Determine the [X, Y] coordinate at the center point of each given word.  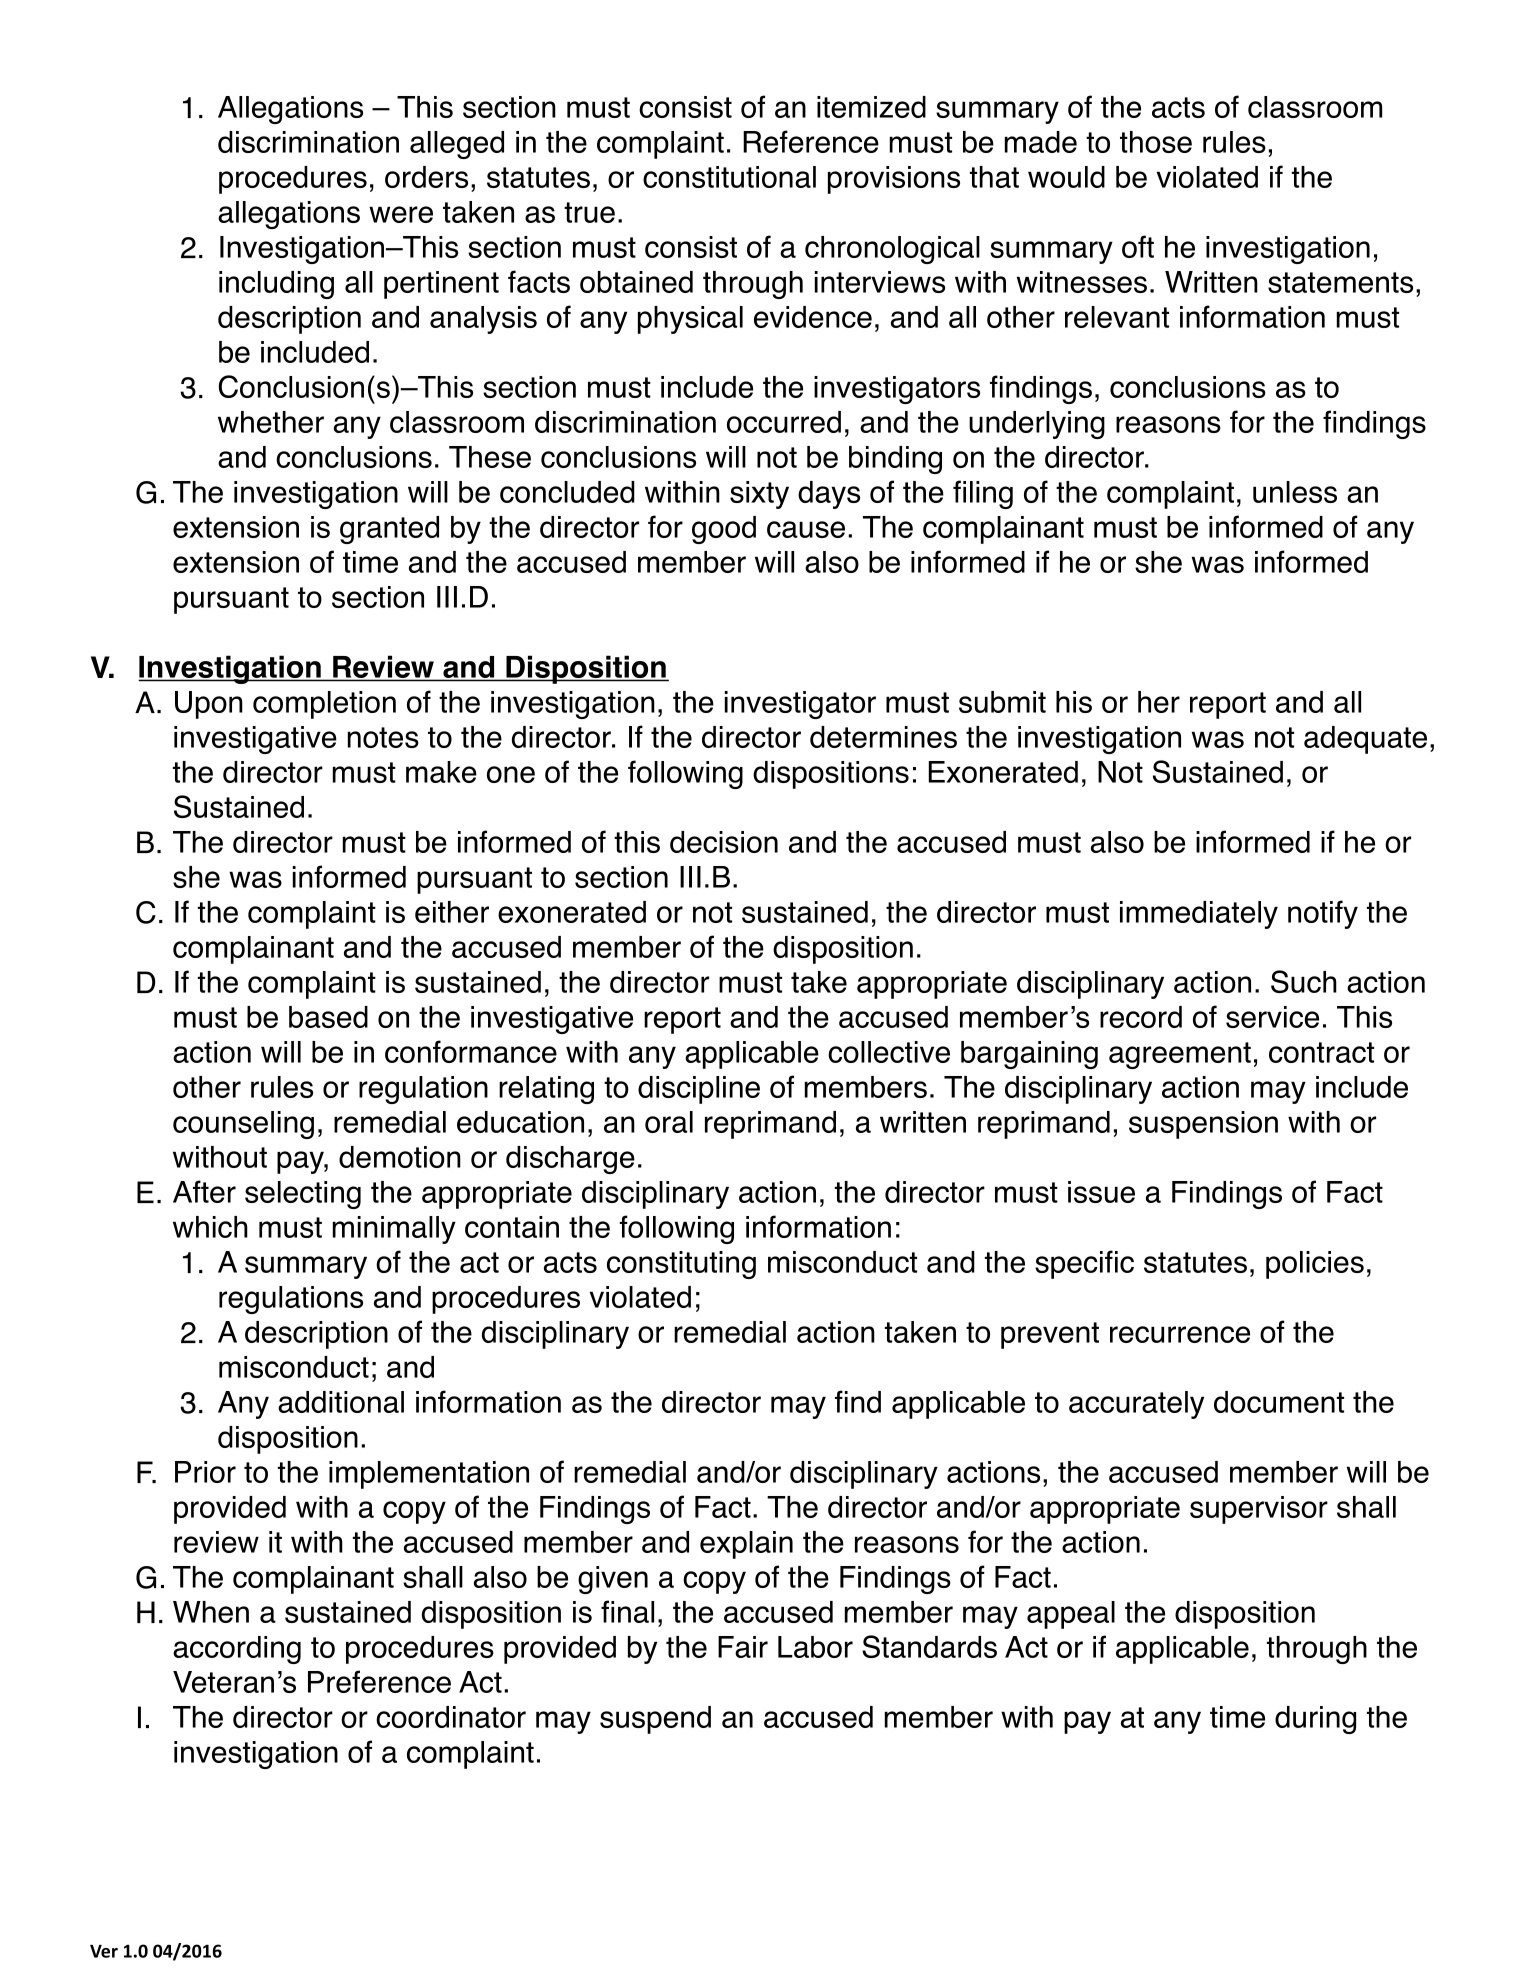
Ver [104, 1951]
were [401, 214]
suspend [655, 1720]
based [328, 1017]
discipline [699, 1090]
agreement [1180, 1055]
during [1315, 1720]
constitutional [729, 177]
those [1156, 142]
